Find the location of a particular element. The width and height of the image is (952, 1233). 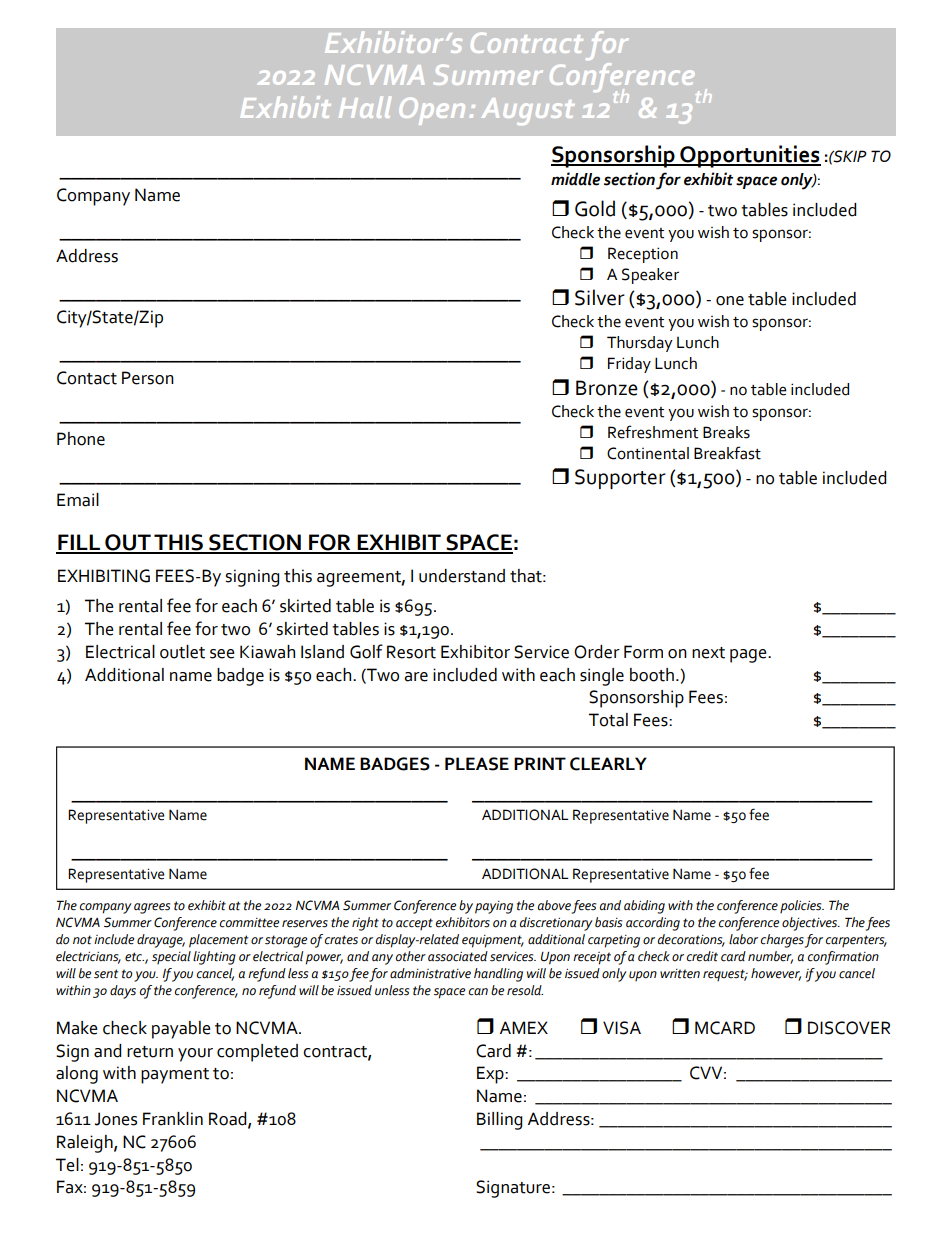

PLEASE is located at coordinates (477, 764).
